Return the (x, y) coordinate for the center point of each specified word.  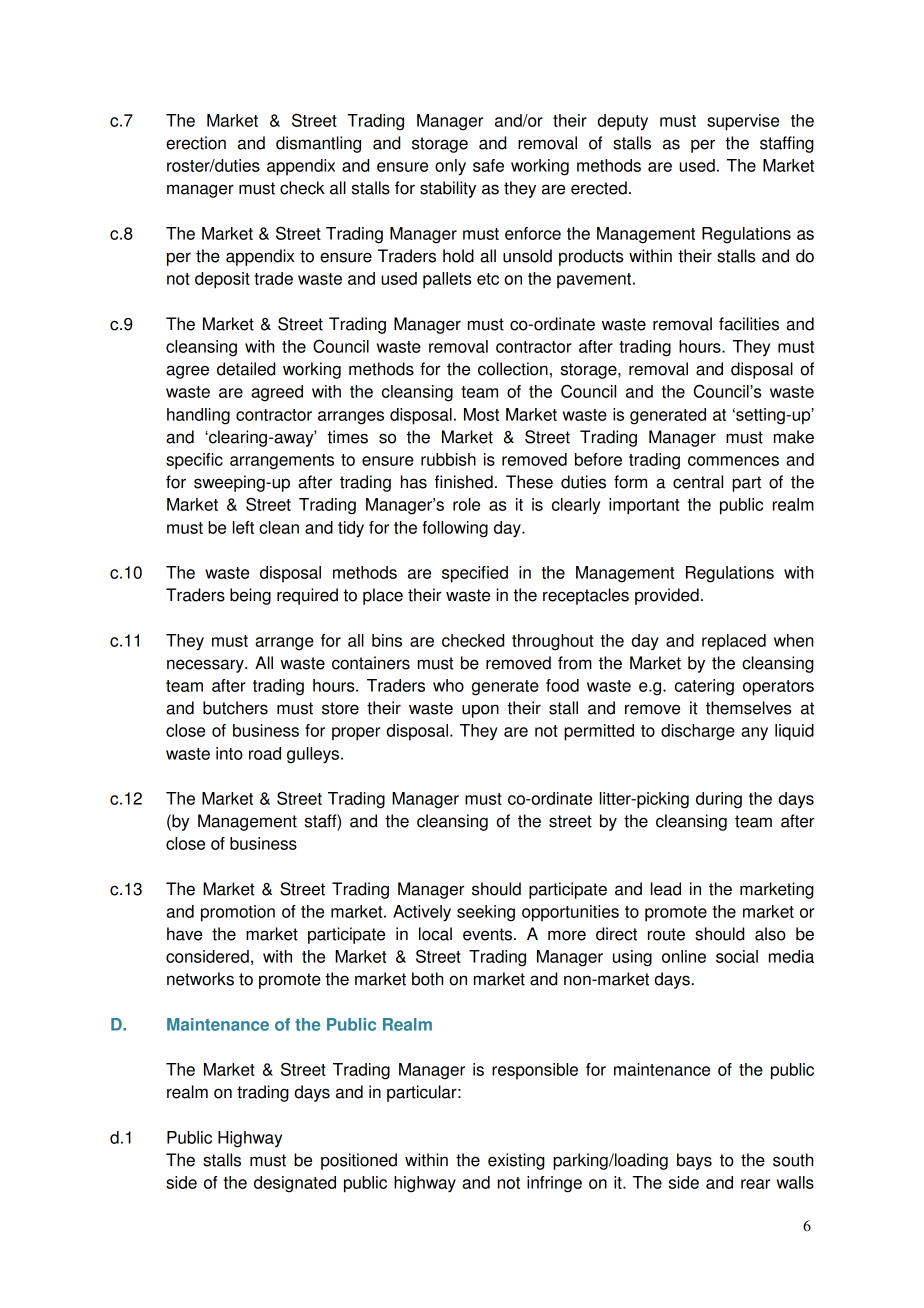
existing (516, 1161)
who (448, 685)
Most (481, 414)
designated (295, 1184)
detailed (246, 369)
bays (694, 1161)
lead (666, 889)
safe (488, 165)
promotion (238, 913)
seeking (486, 913)
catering (704, 687)
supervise (743, 122)
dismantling (318, 144)
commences (733, 461)
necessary (206, 666)
